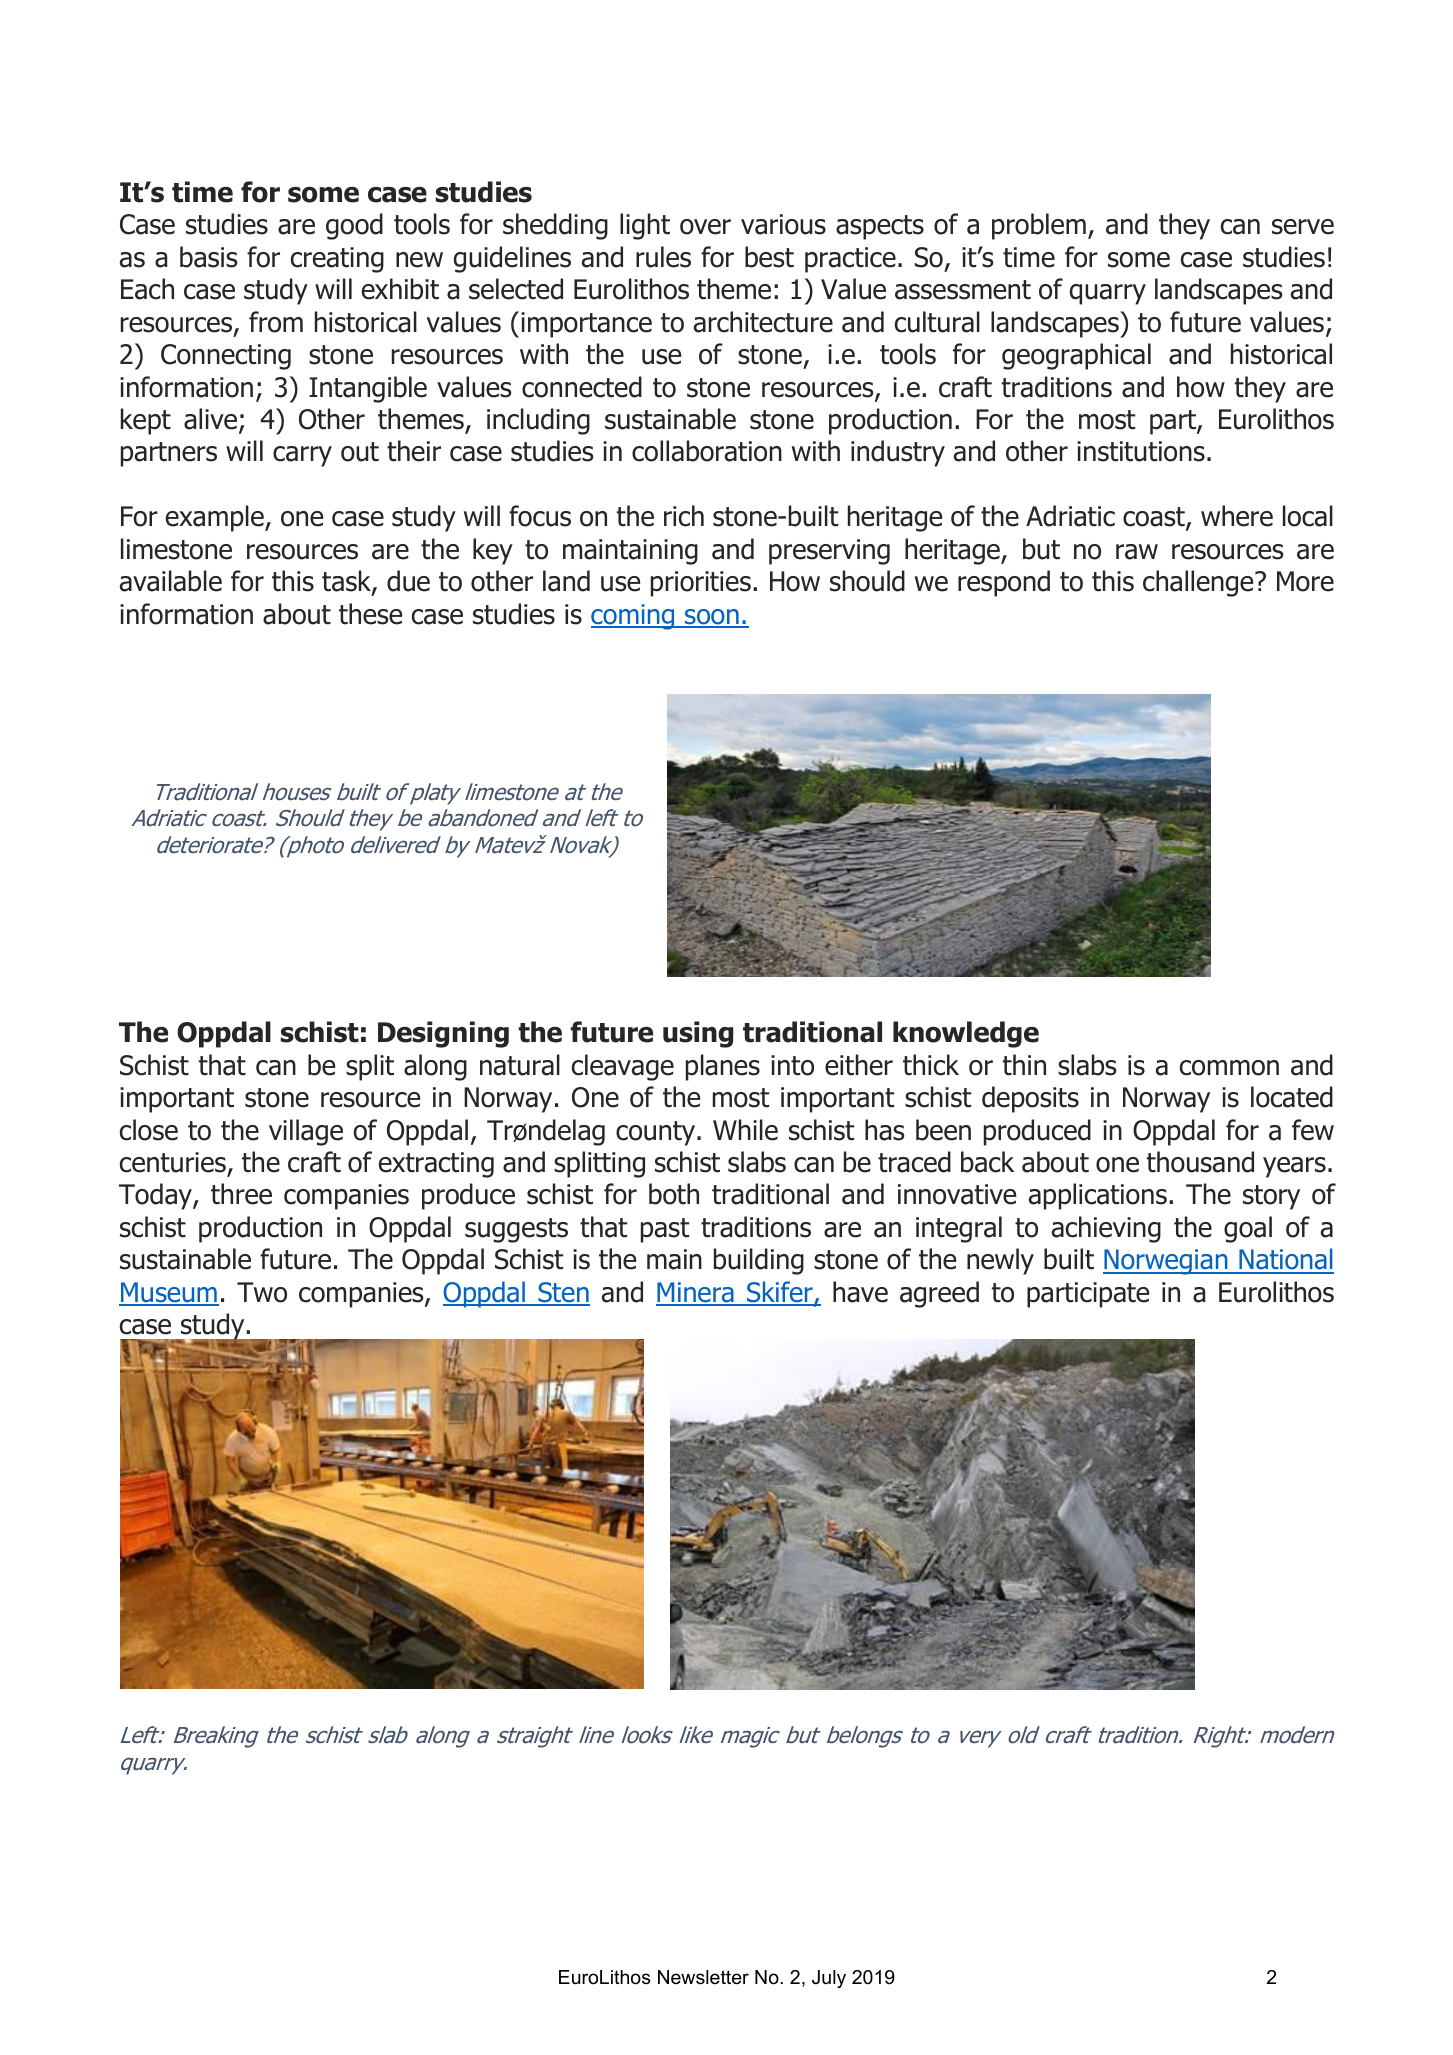 The height and width of the document is (2055, 1453). What do you see at coordinates (337, 260) in the document?
I see `creating` at bounding box center [337, 260].
